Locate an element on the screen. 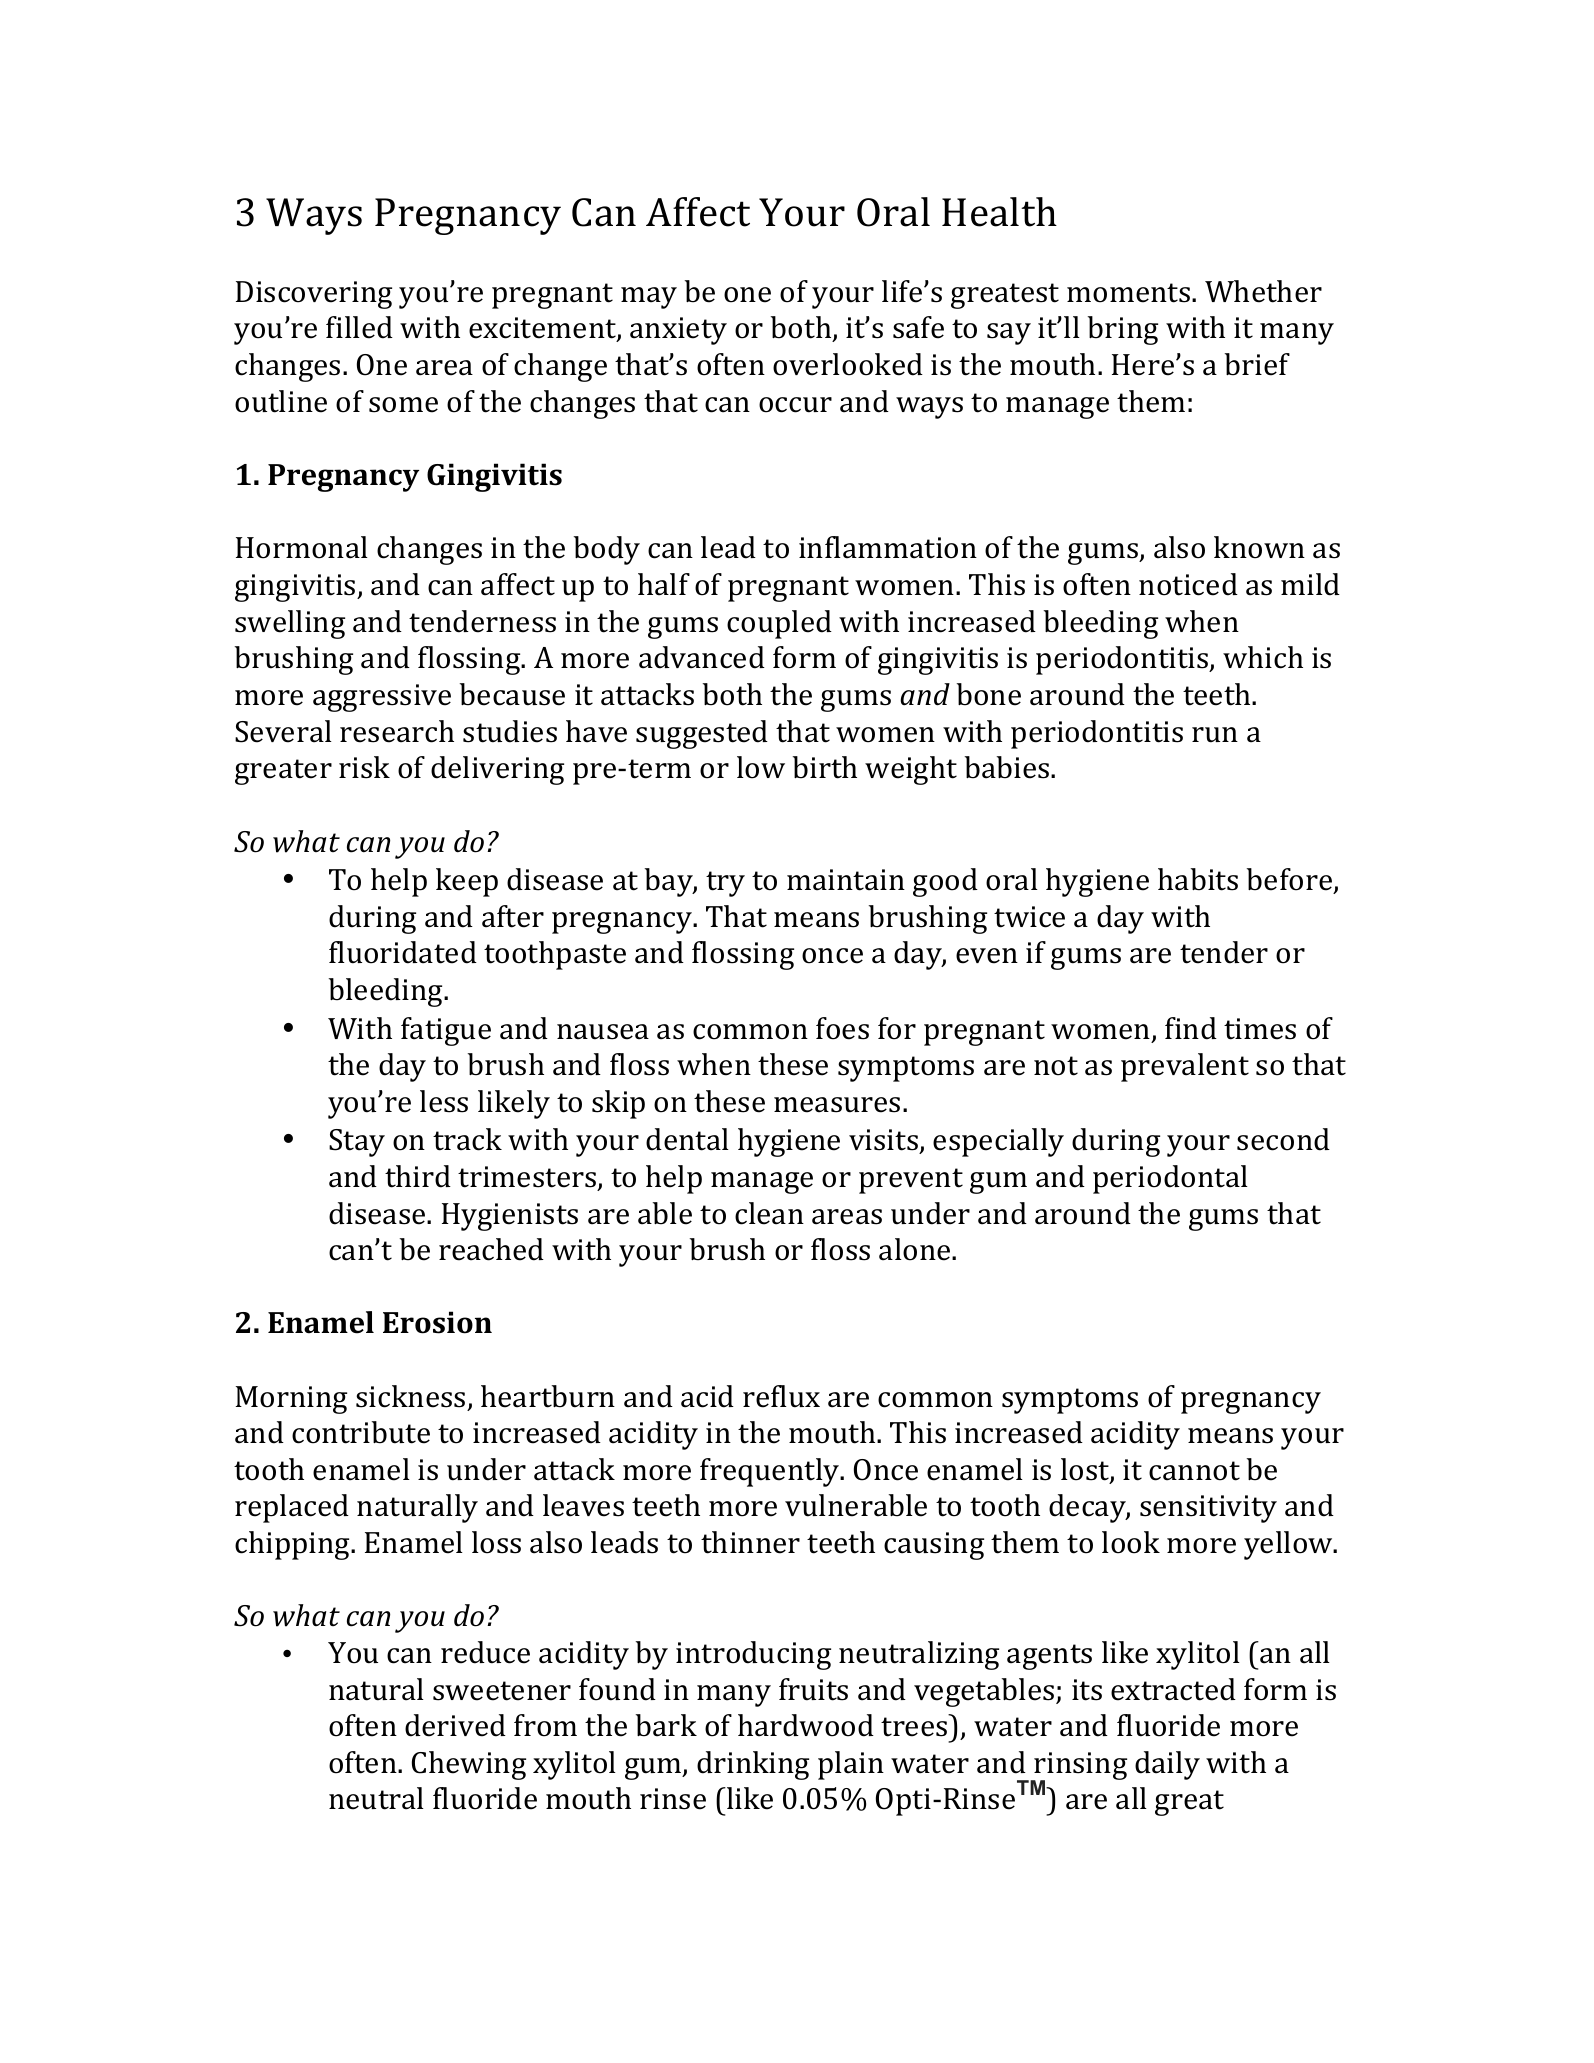  filled is located at coordinates (359, 327).
